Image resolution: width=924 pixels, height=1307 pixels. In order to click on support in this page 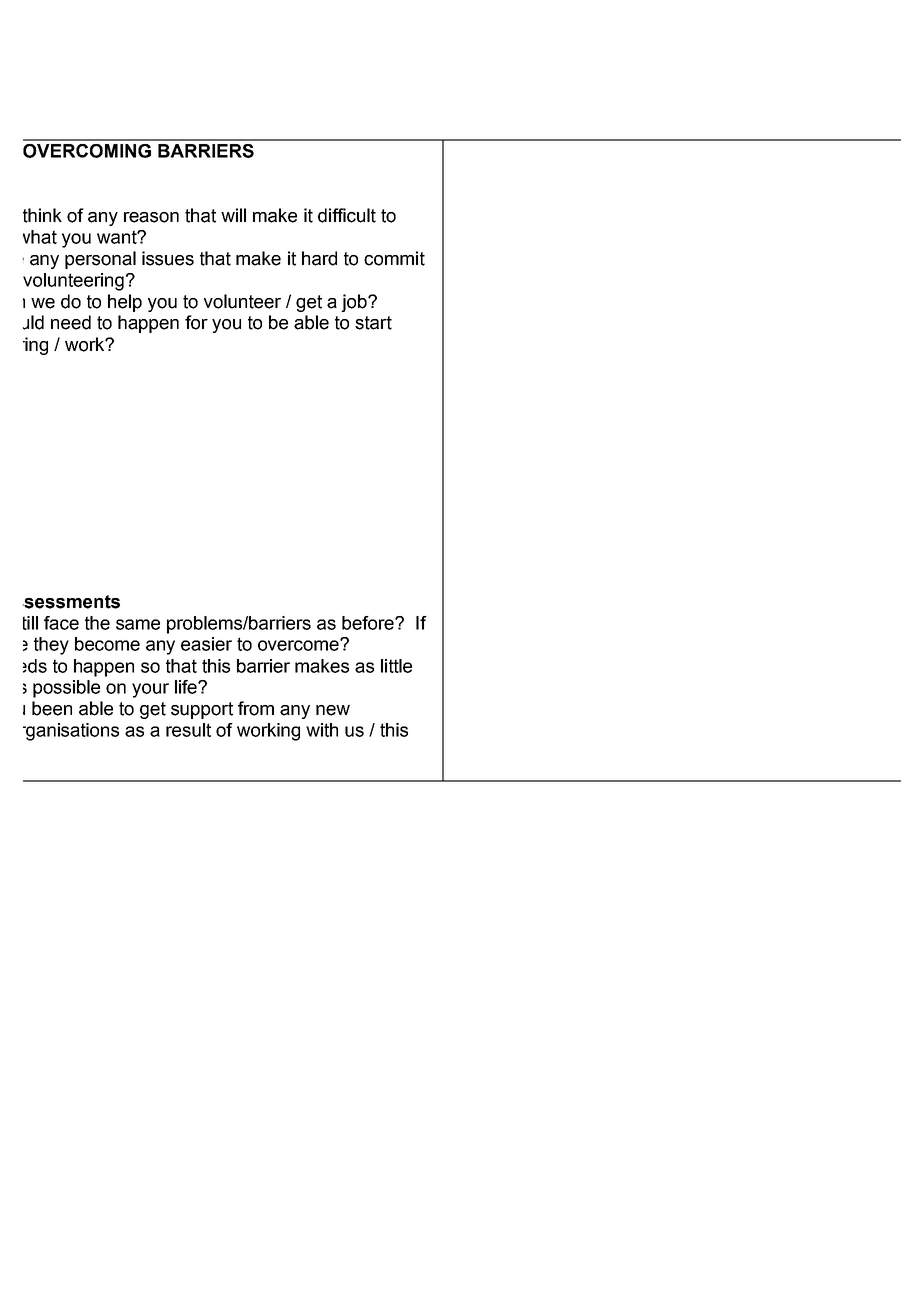, I will do `click(202, 710)`.
